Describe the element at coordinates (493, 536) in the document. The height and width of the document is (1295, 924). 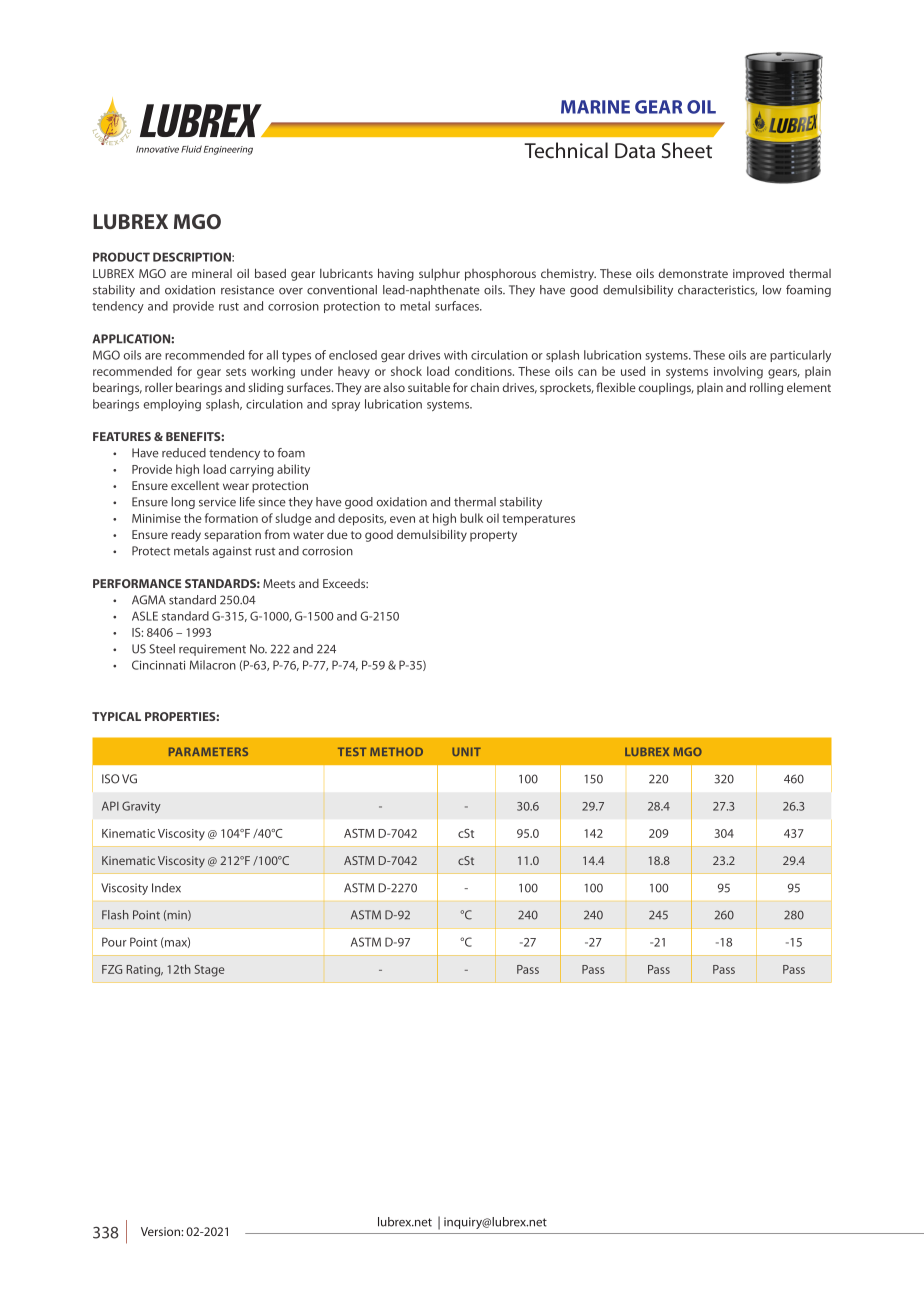
I see `property` at that location.
